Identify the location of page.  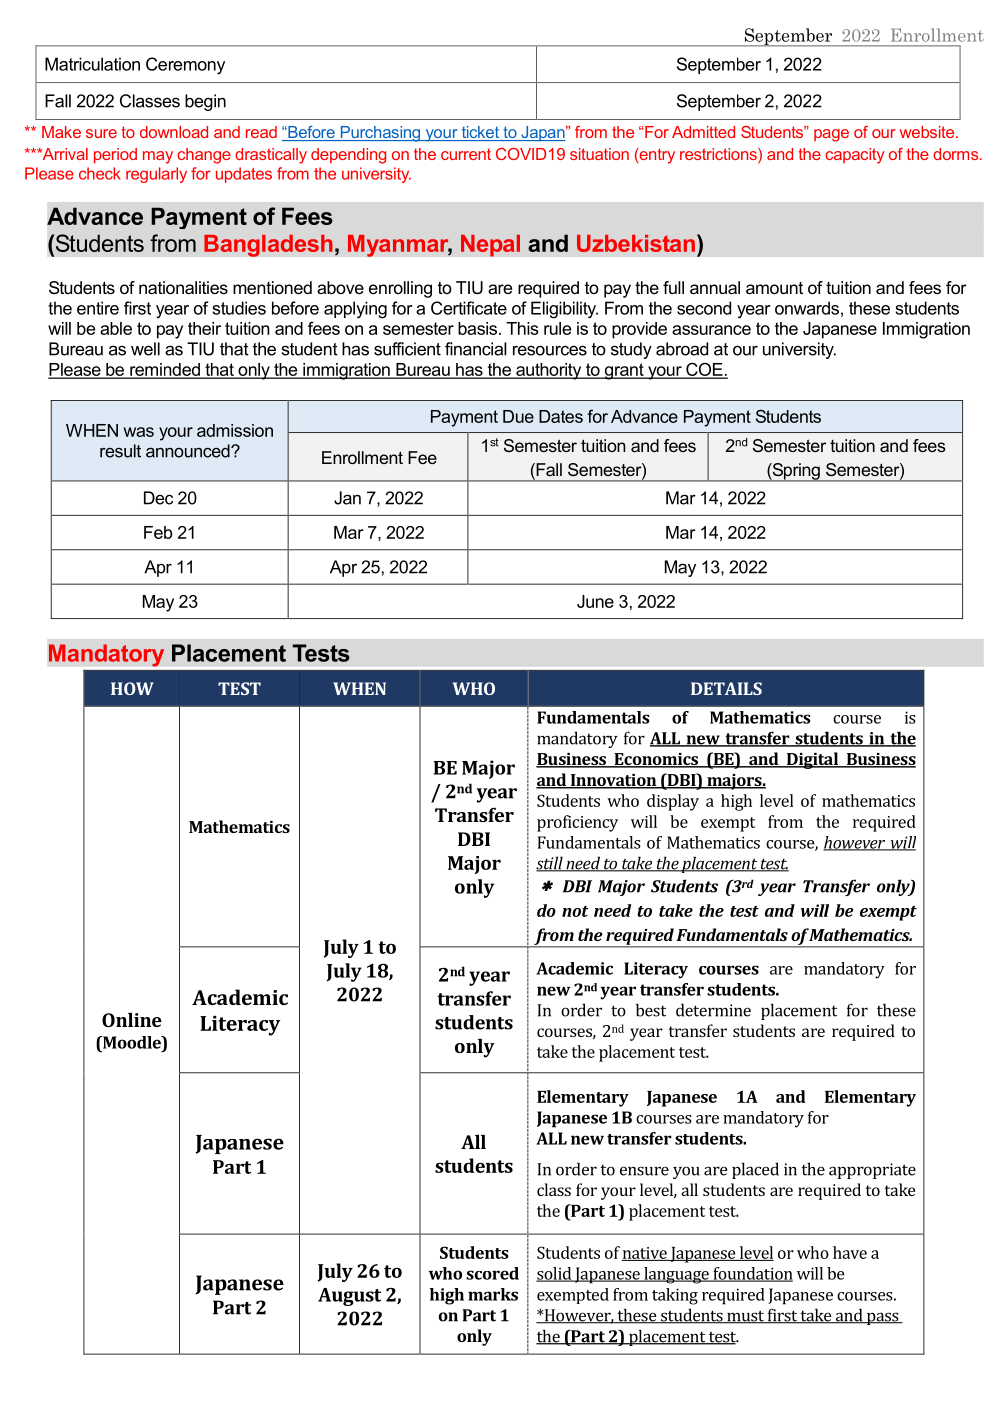
(831, 135).
